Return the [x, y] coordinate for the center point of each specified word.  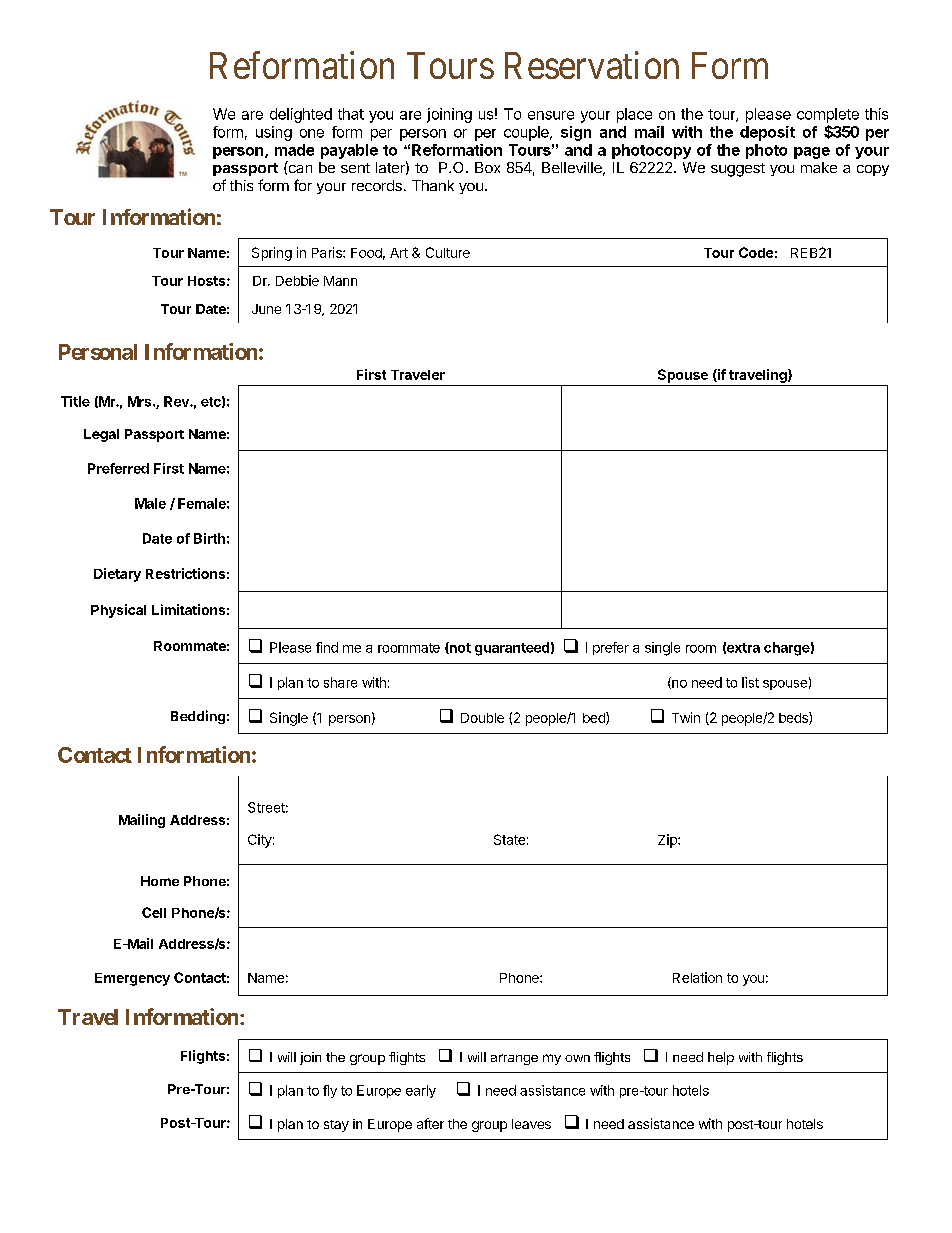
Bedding [198, 717]
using [274, 133]
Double [482, 718]
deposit [767, 133]
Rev [177, 401]
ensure [551, 115]
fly [330, 1091]
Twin [686, 717]
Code [756, 252]
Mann [340, 281]
